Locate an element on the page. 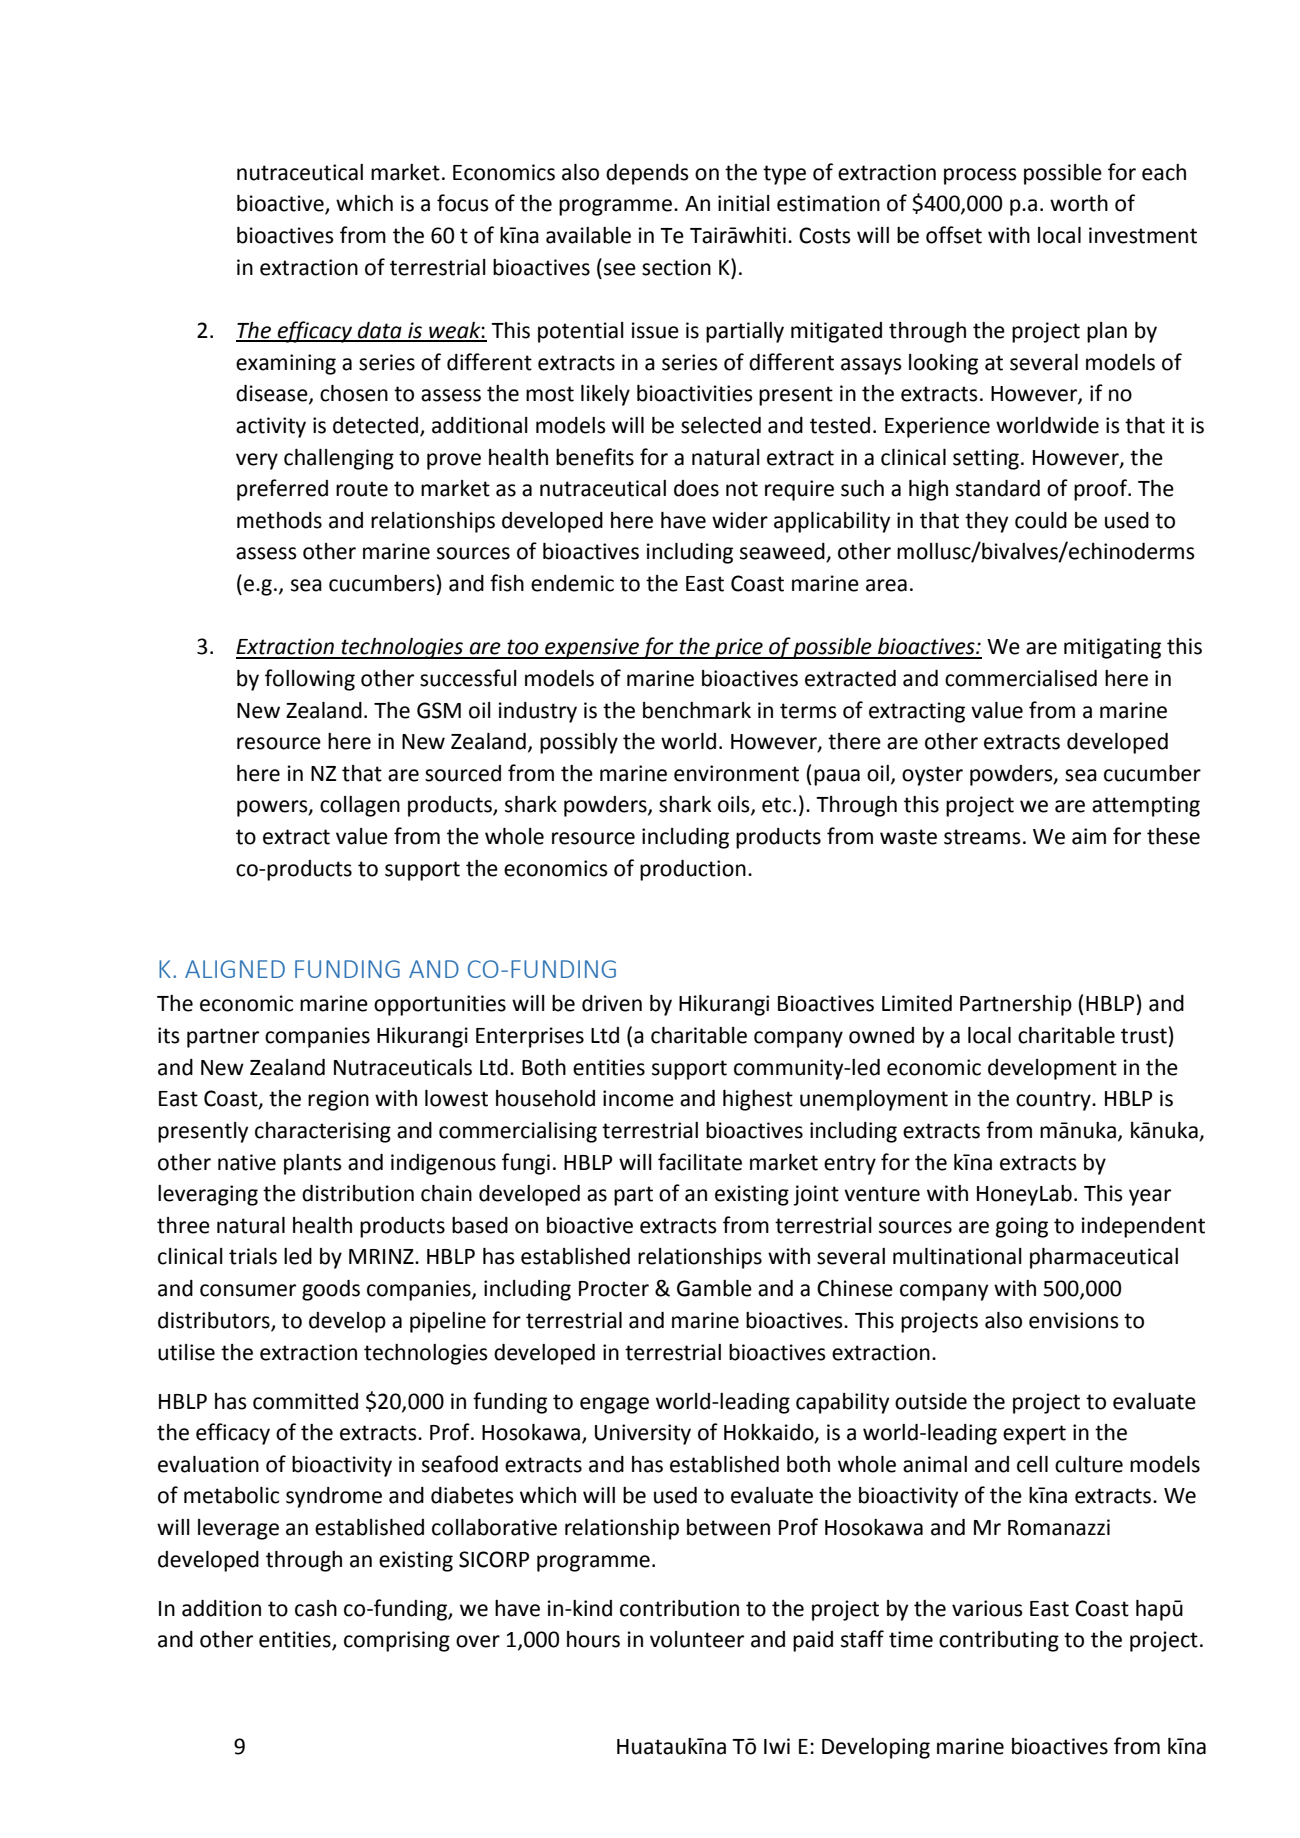 This image has height=1838, width=1300. country is located at coordinates (1054, 1101).
